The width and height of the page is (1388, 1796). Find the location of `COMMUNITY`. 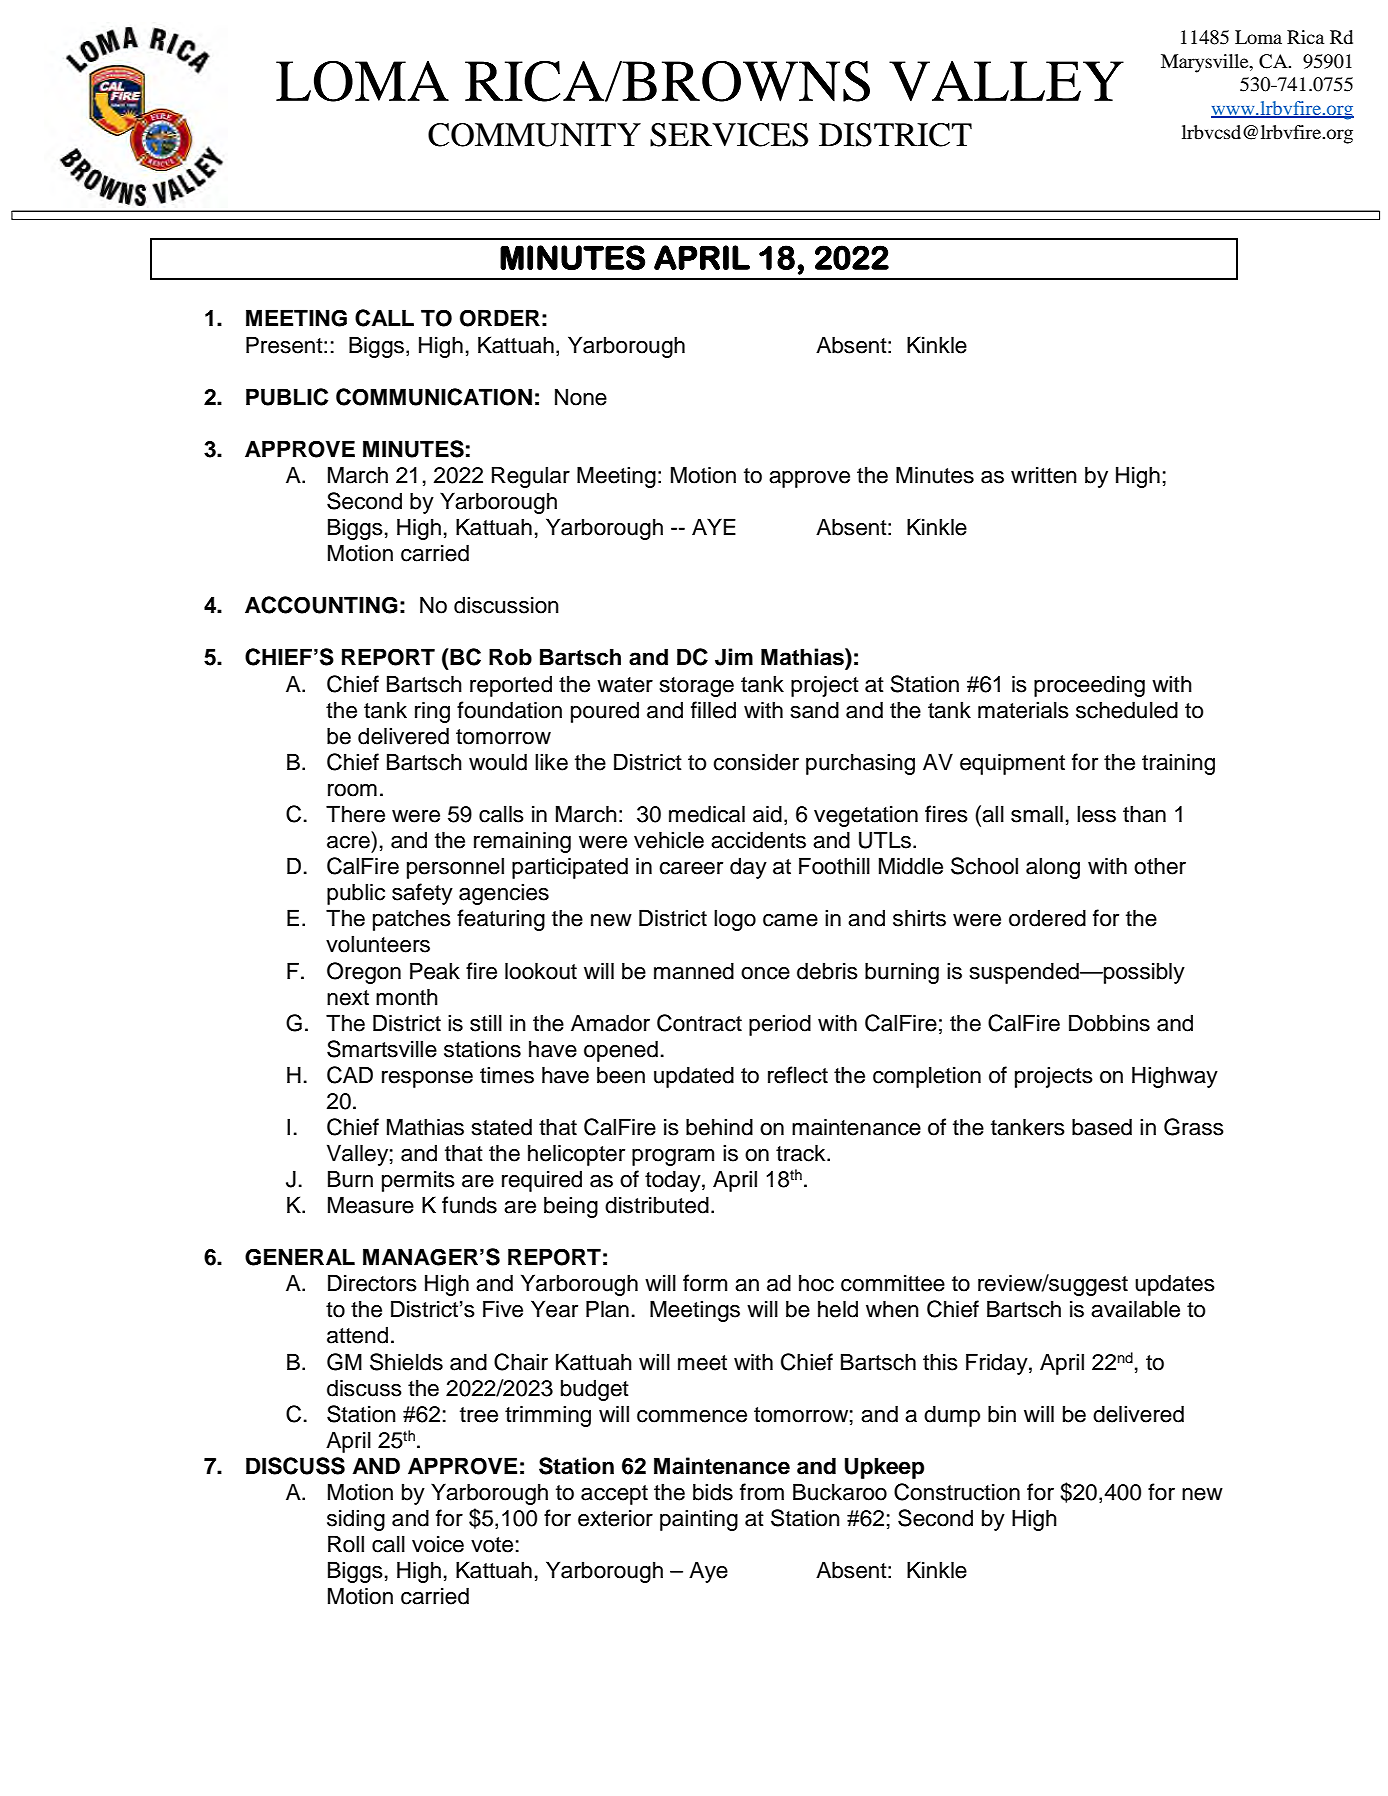

COMMUNITY is located at coordinates (534, 135).
